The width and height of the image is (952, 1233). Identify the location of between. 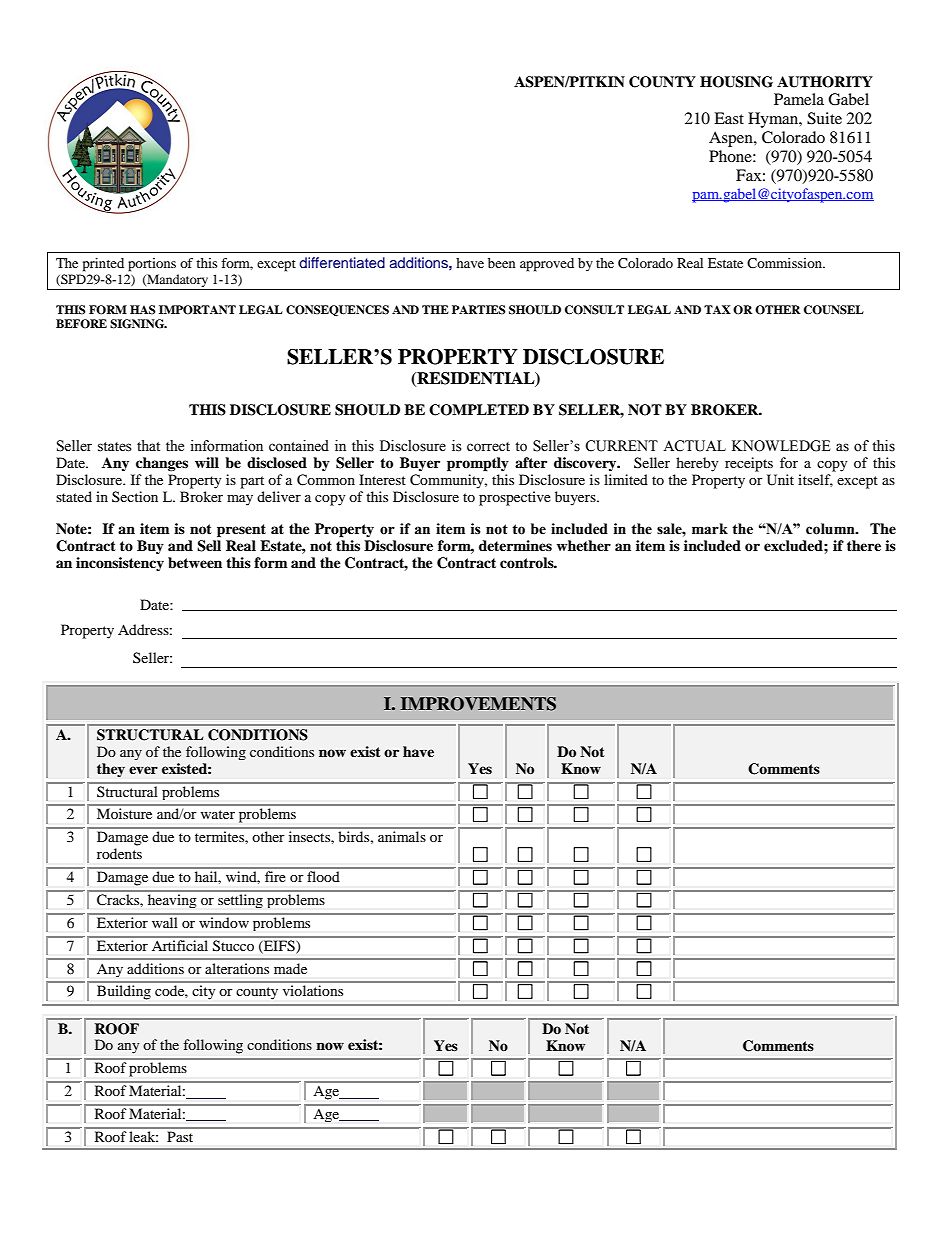
(195, 563).
